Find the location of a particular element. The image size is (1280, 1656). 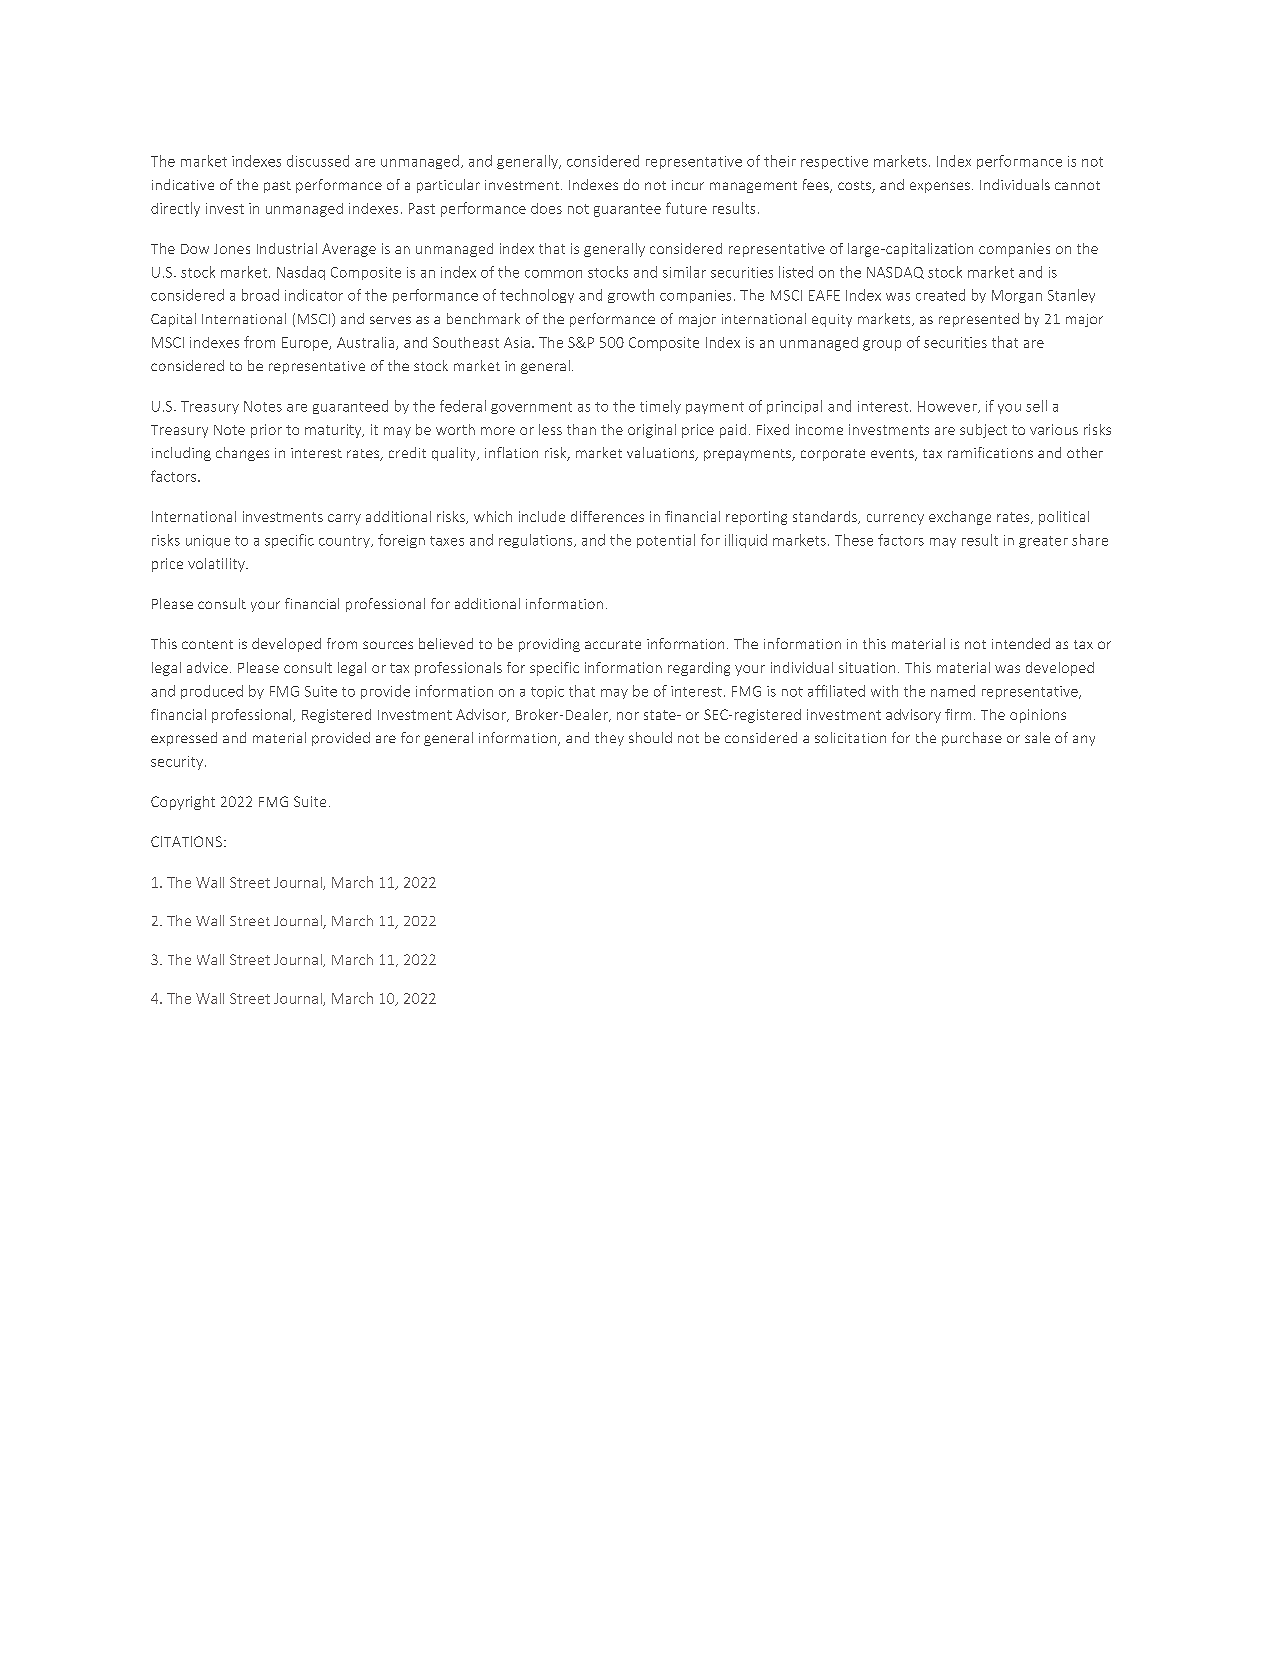

intended is located at coordinates (1021, 643).
